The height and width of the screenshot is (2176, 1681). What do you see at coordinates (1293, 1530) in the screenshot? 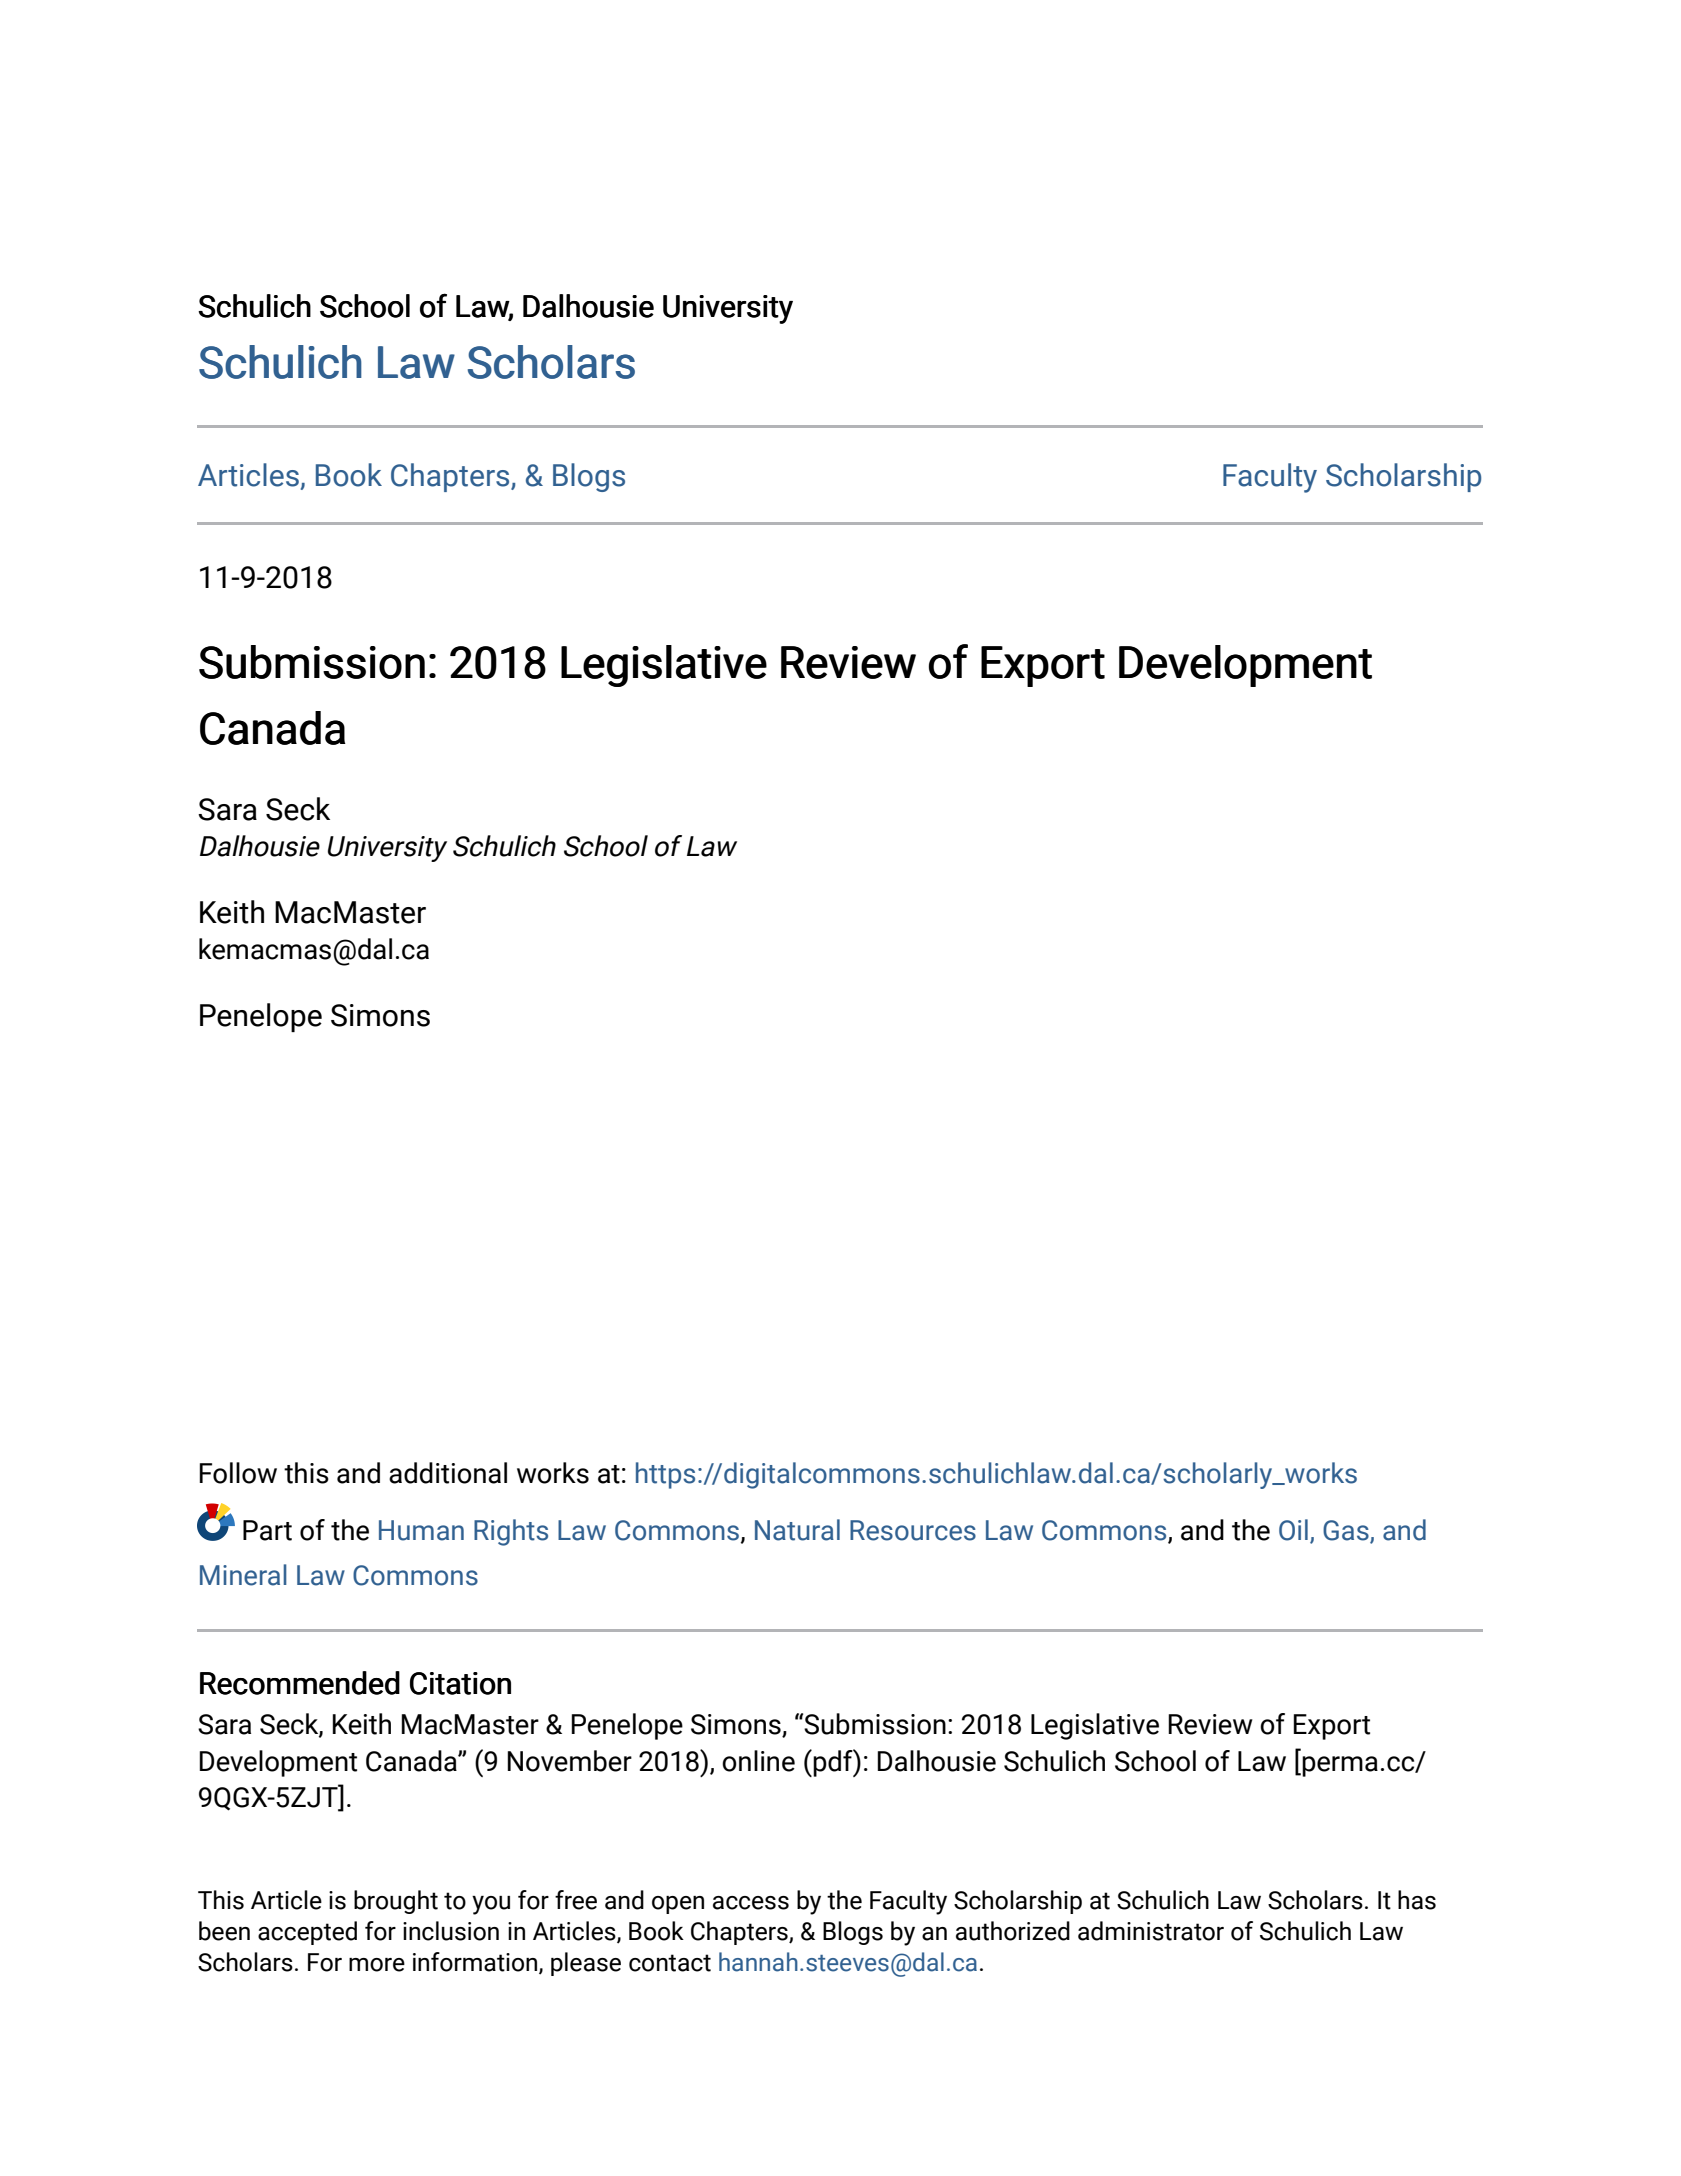
I see `Oil` at bounding box center [1293, 1530].
